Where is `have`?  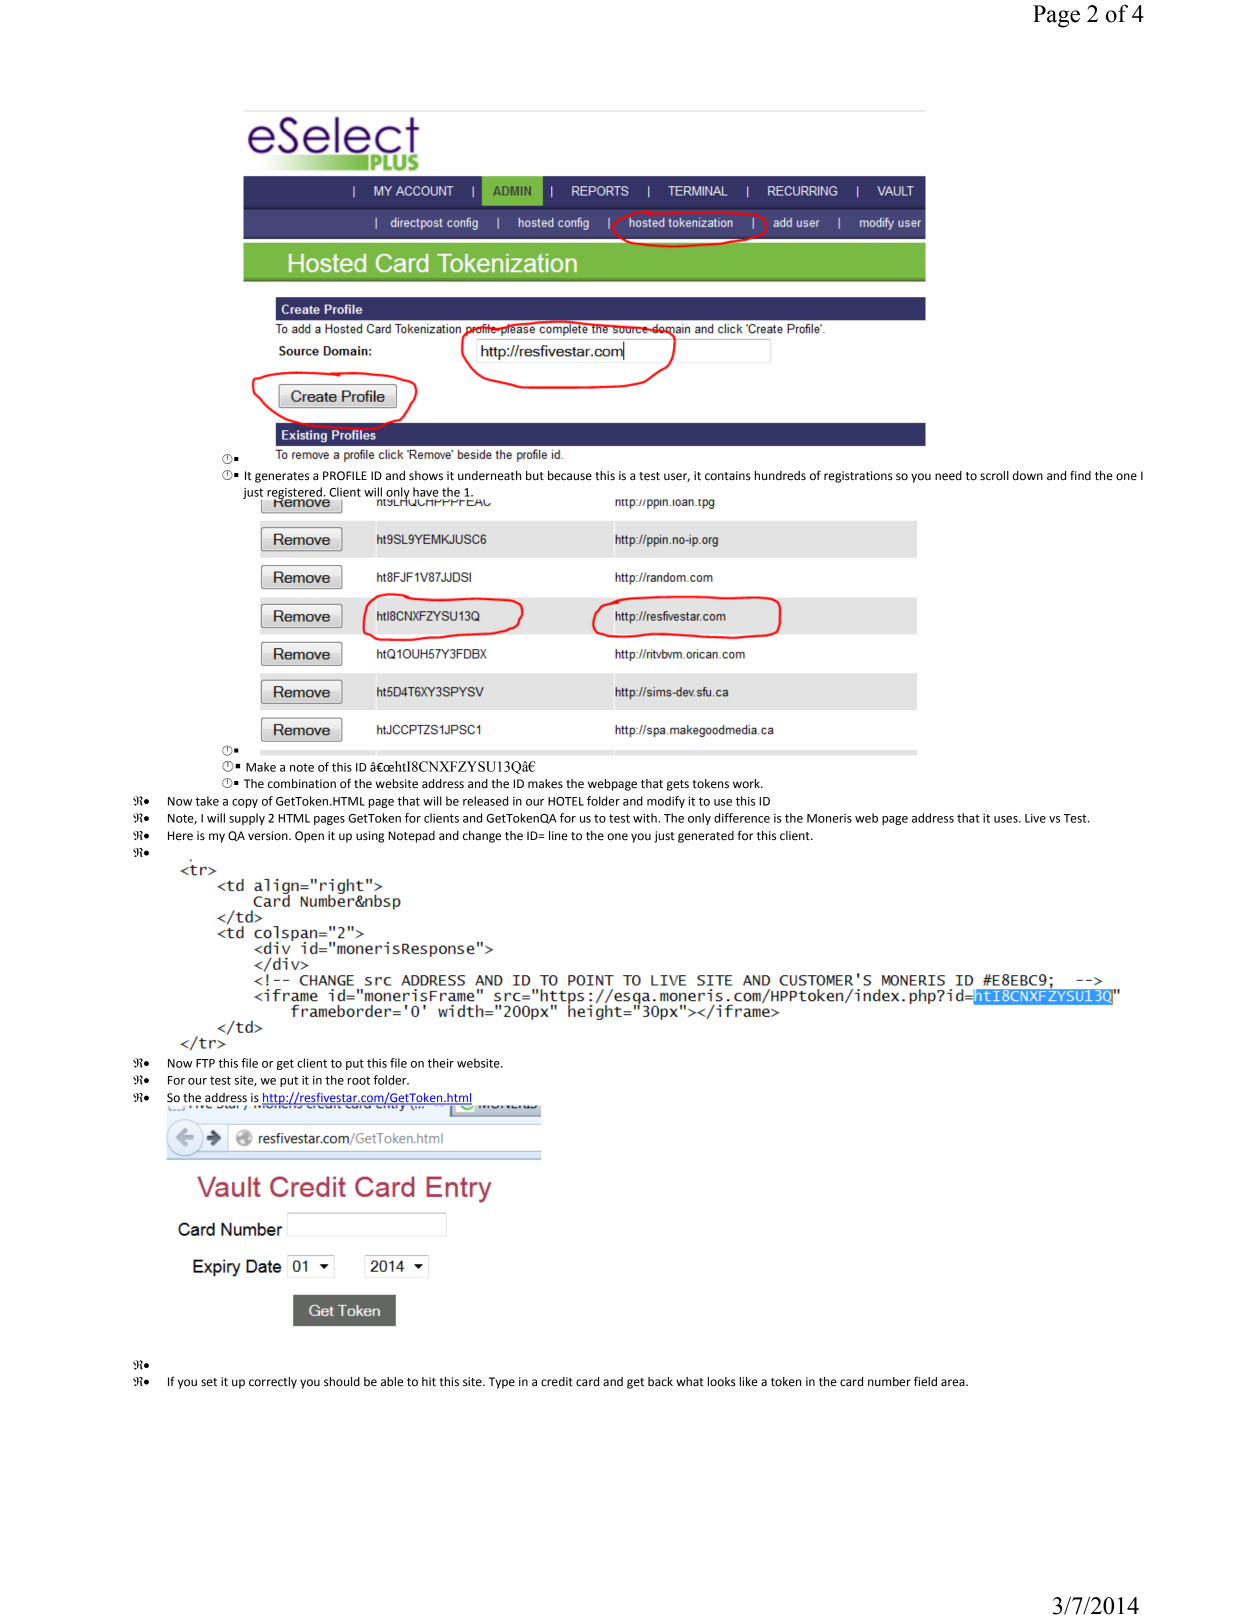
have is located at coordinates (426, 492).
